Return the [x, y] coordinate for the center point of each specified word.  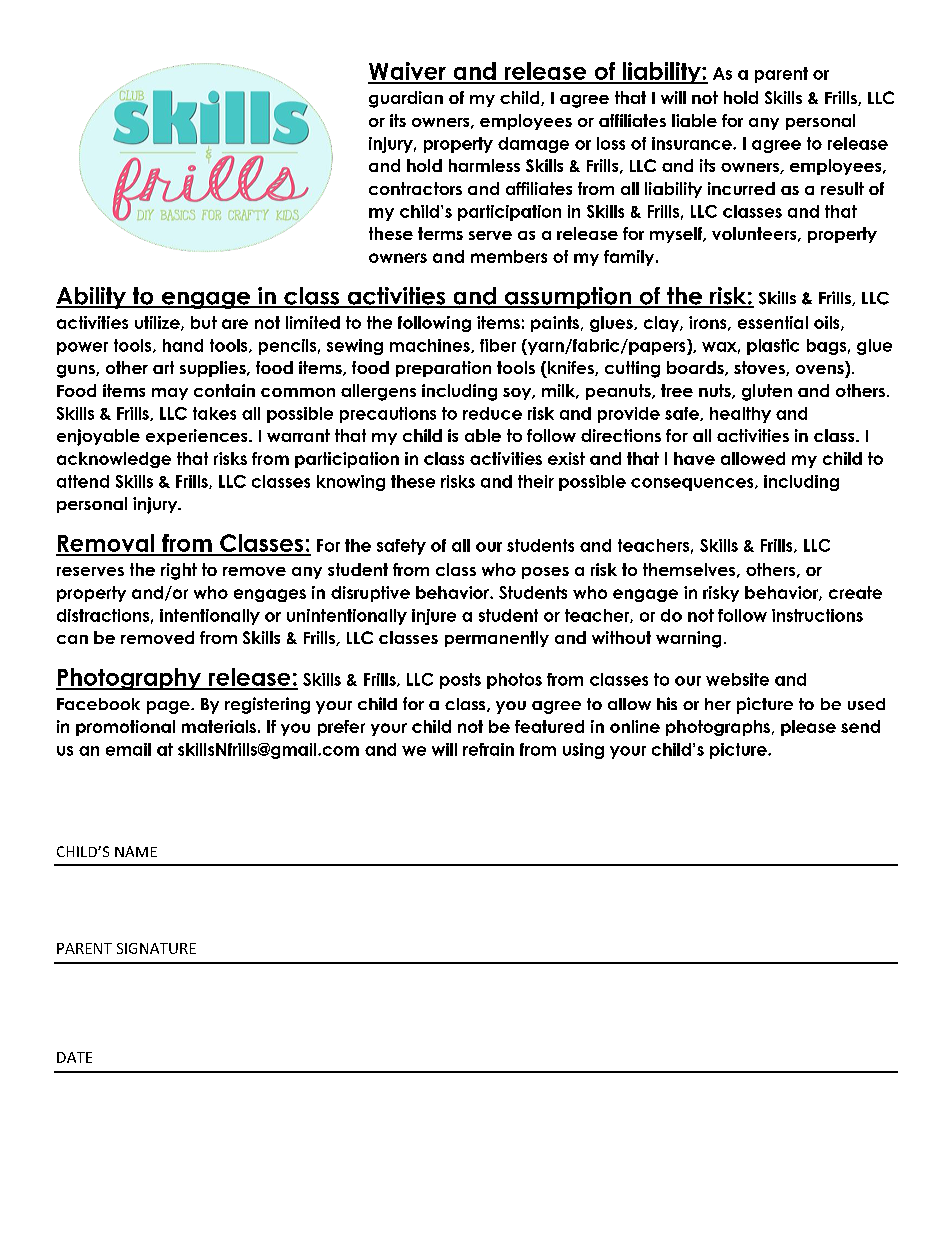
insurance [693, 143]
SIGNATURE [156, 948]
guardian [406, 99]
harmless [484, 165]
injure [434, 617]
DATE [74, 1057]
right [179, 571]
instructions [817, 615]
